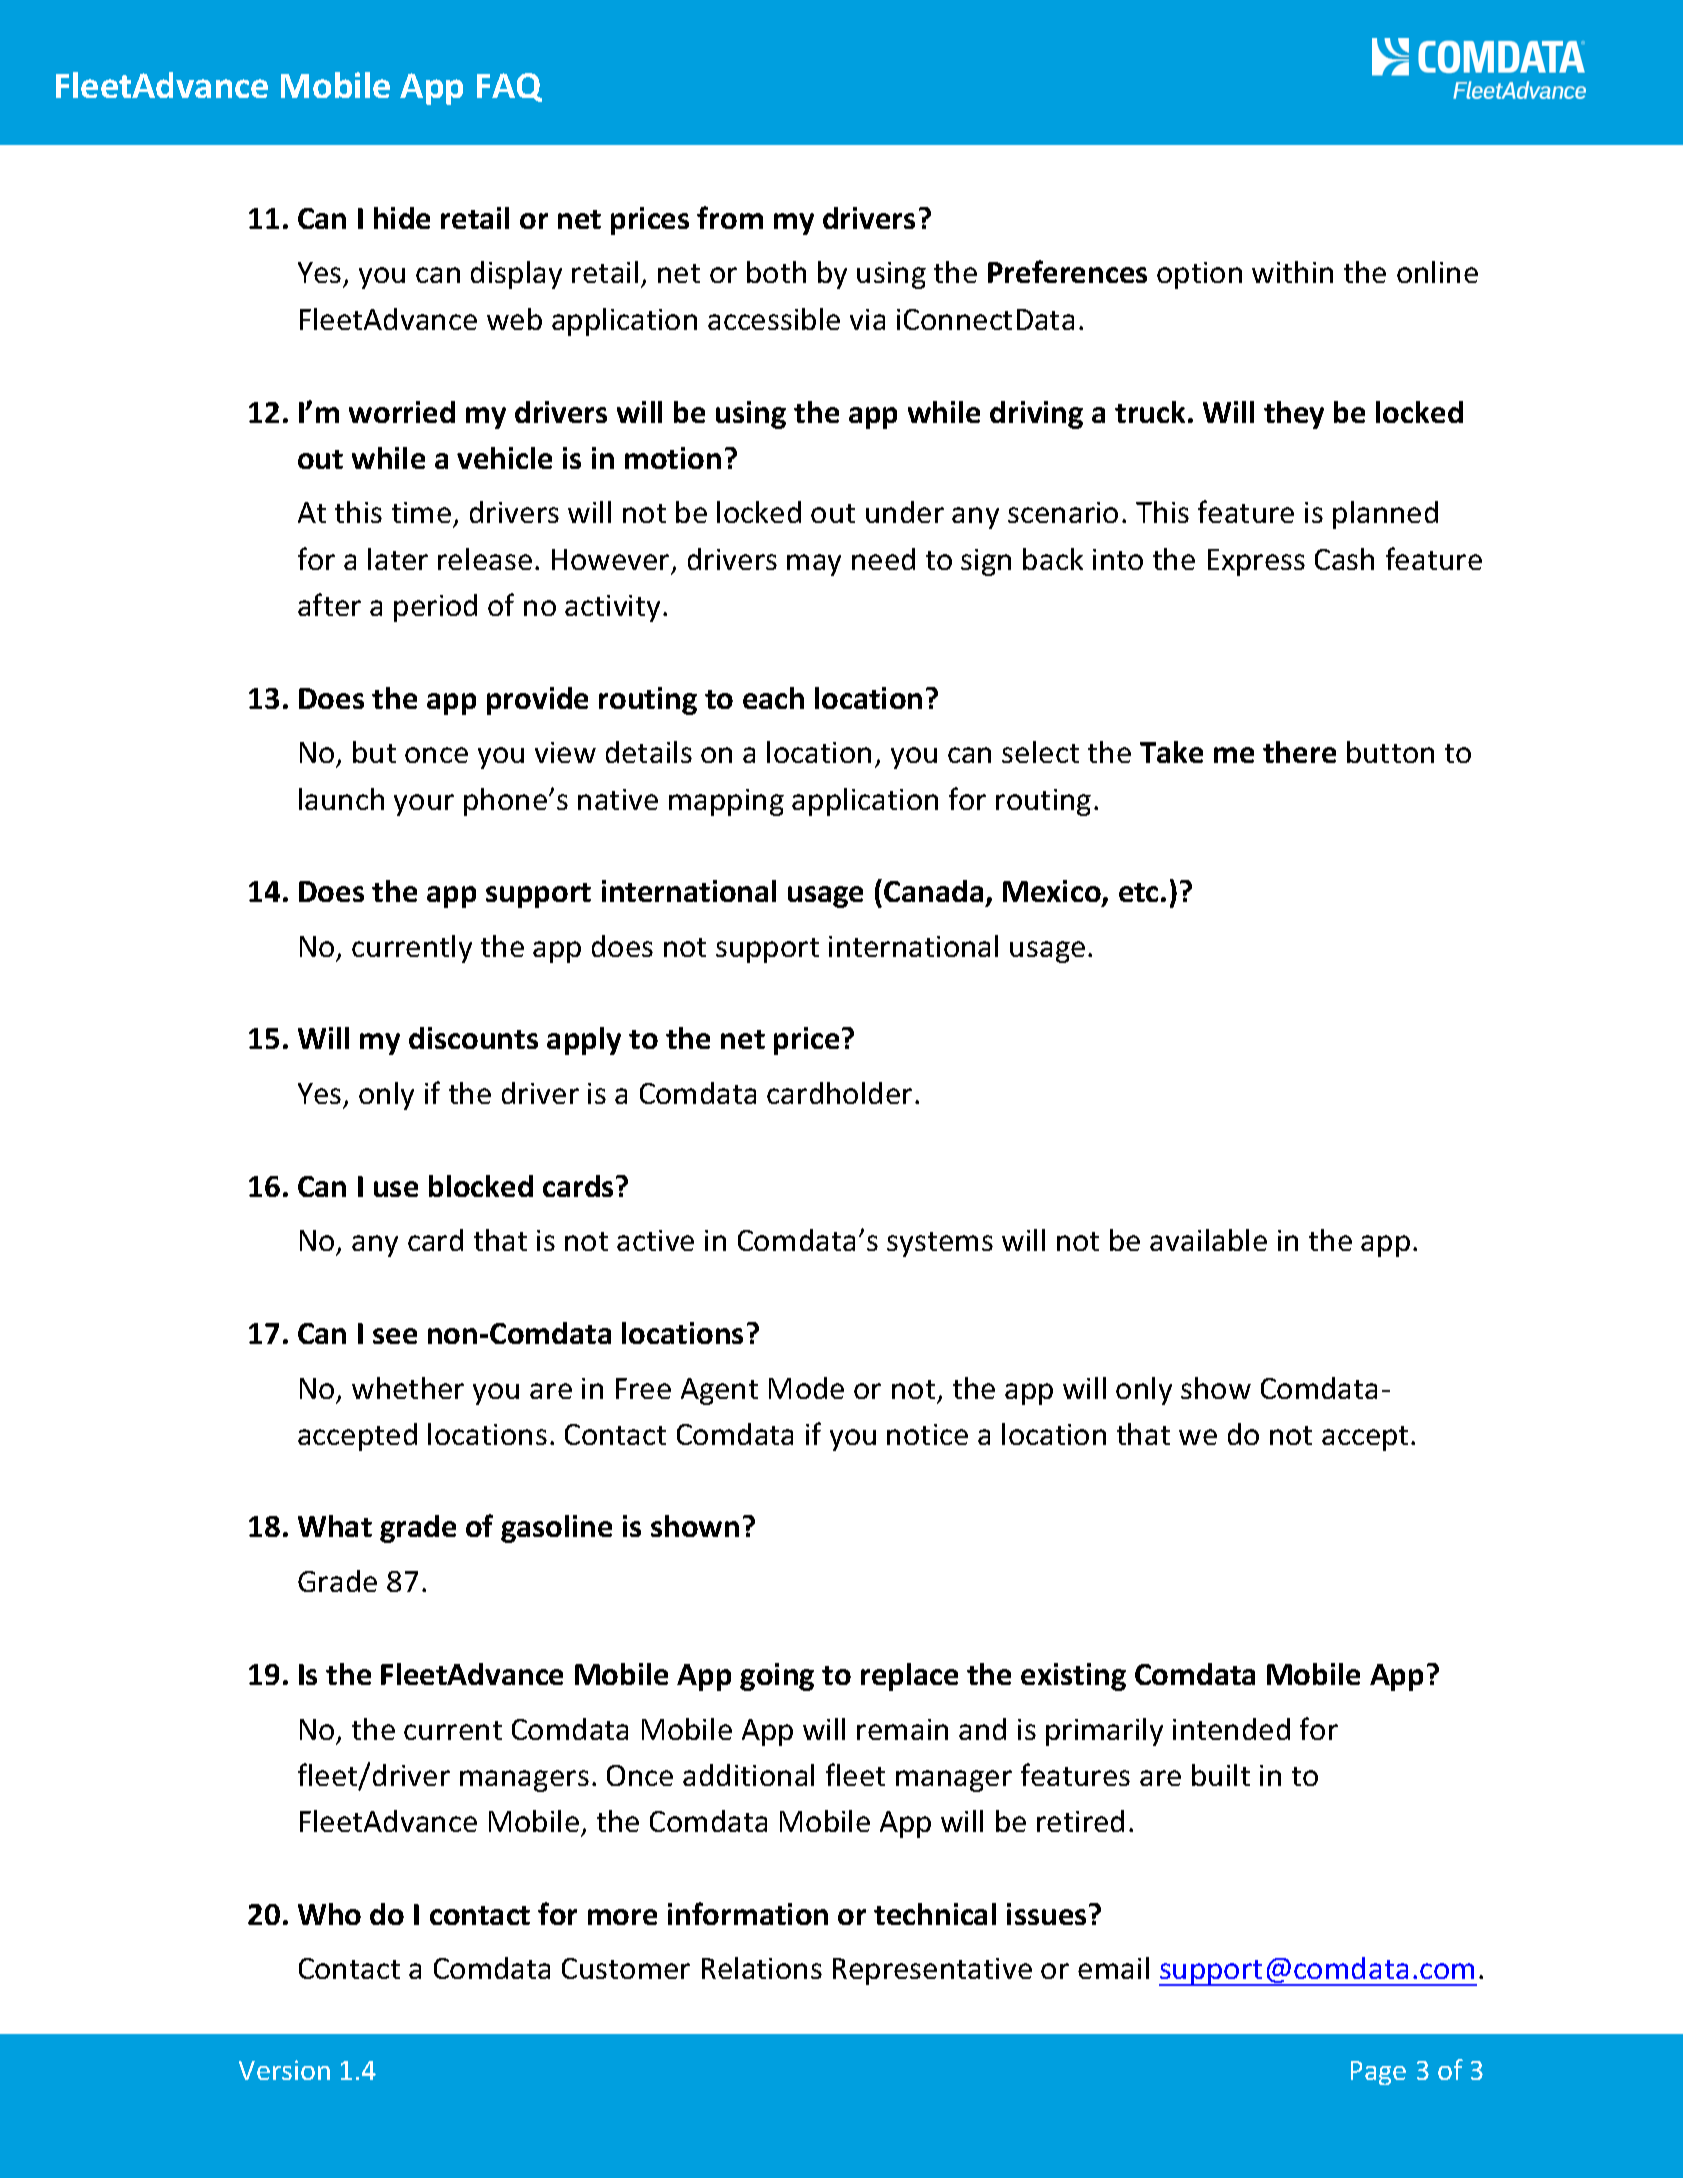  I want to click on period, so click(435, 608).
